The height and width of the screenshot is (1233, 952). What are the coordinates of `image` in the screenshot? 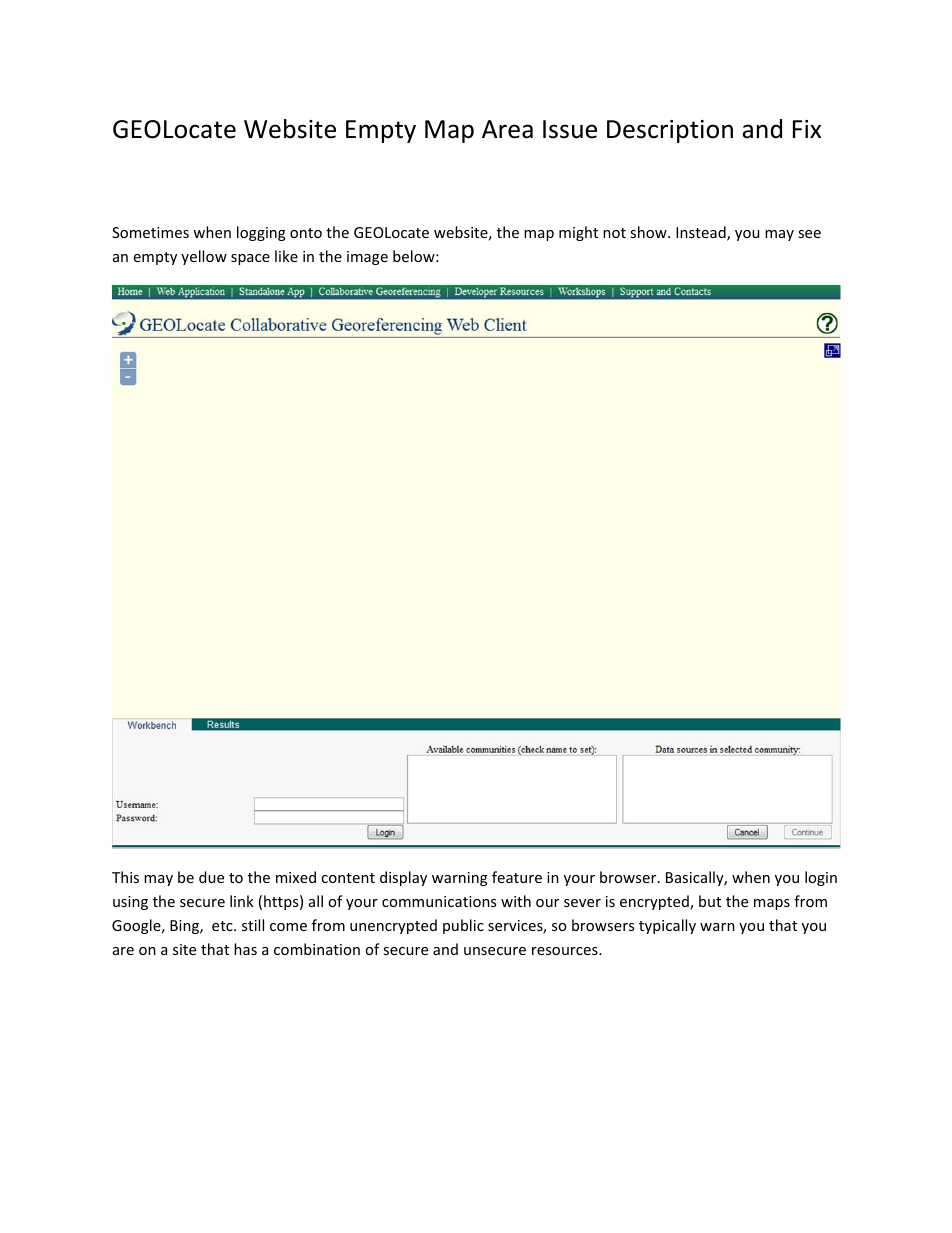 It's located at (367, 258).
